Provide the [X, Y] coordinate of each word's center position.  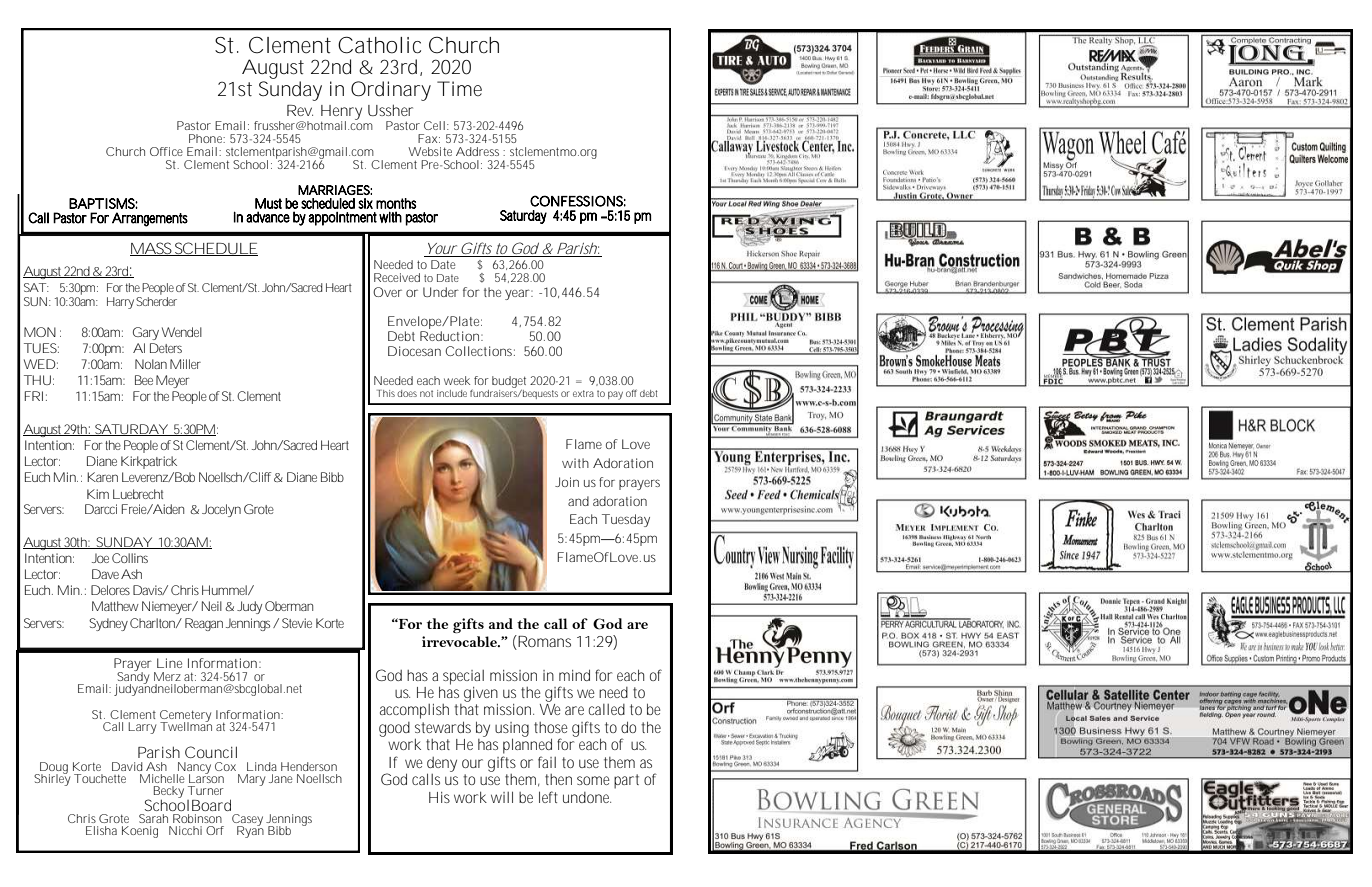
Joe [100, 558]
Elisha [101, 830]
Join [567, 482]
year [519, 294]
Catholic [379, 45]
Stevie [297, 623]
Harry [120, 303]
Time [459, 88]
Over [387, 292]
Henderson [309, 766]
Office [166, 151]
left [548, 797]
